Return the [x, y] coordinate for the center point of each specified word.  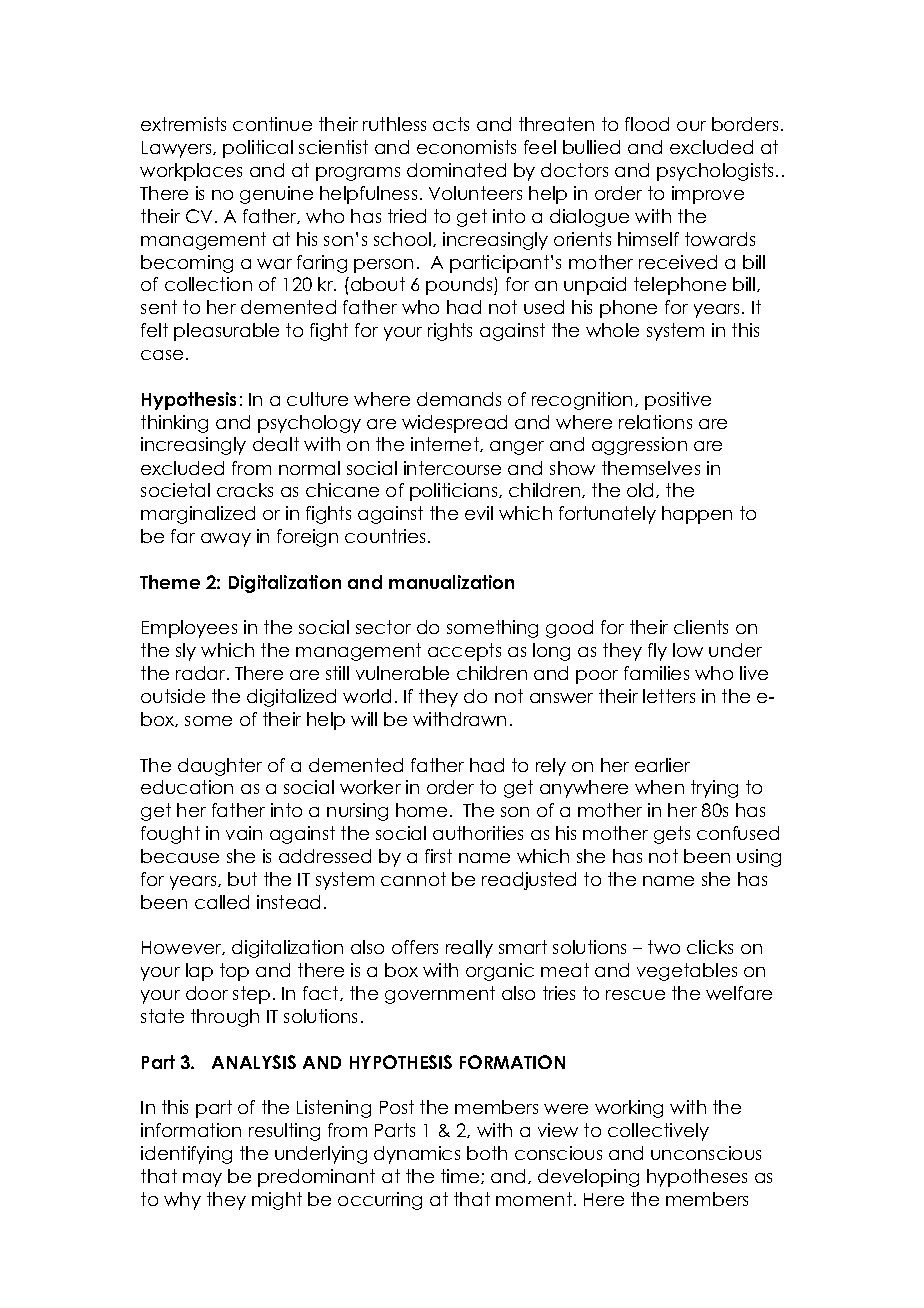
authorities [478, 833]
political [258, 149]
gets [672, 835]
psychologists [717, 172]
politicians [455, 492]
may [202, 1180]
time [461, 1176]
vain [244, 833]
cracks [245, 490]
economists [466, 147]
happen [697, 515]
